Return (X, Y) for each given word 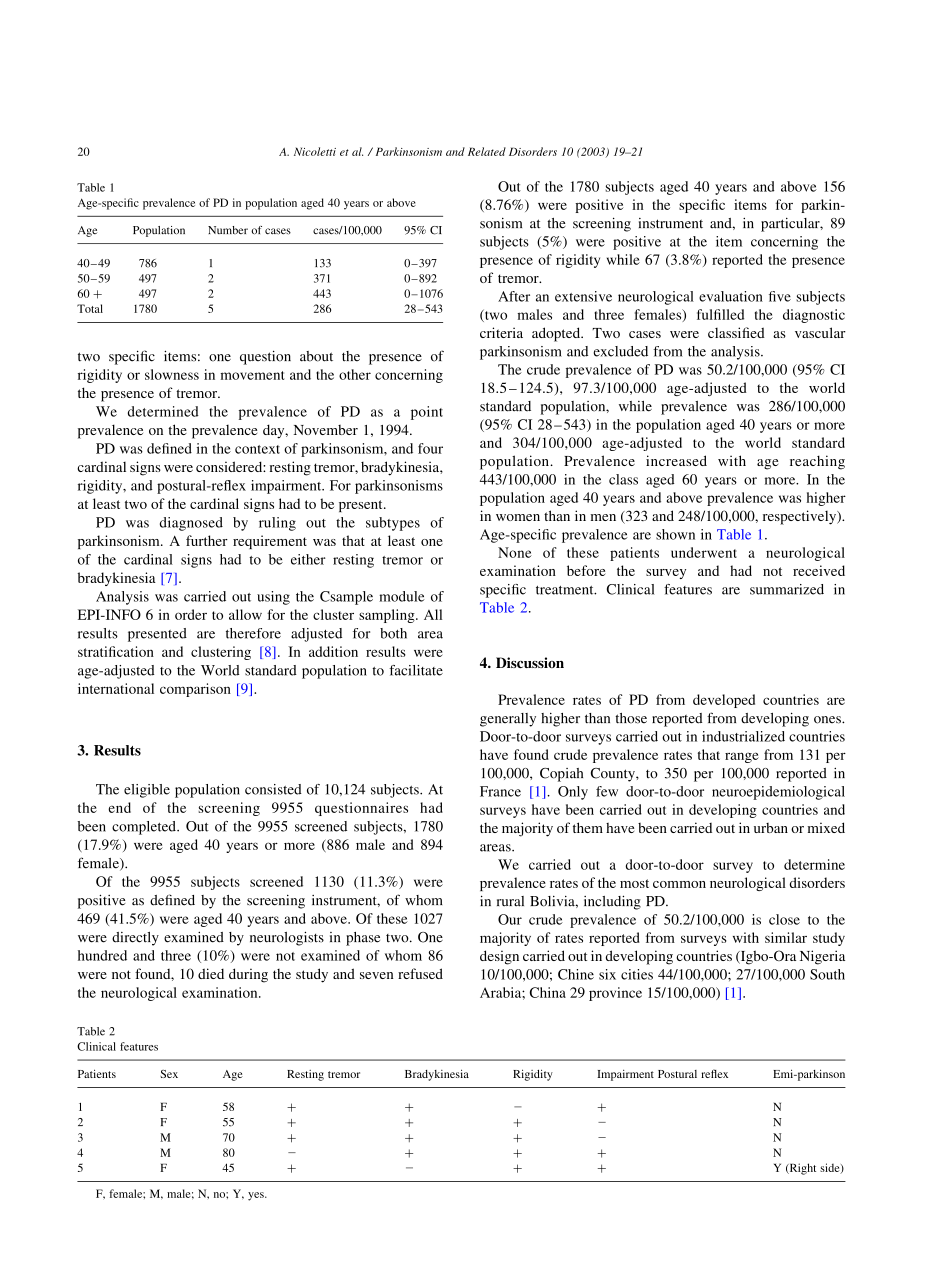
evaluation (731, 296)
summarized (787, 589)
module (402, 596)
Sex (169, 1074)
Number (228, 230)
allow (245, 614)
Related (487, 151)
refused (420, 973)
